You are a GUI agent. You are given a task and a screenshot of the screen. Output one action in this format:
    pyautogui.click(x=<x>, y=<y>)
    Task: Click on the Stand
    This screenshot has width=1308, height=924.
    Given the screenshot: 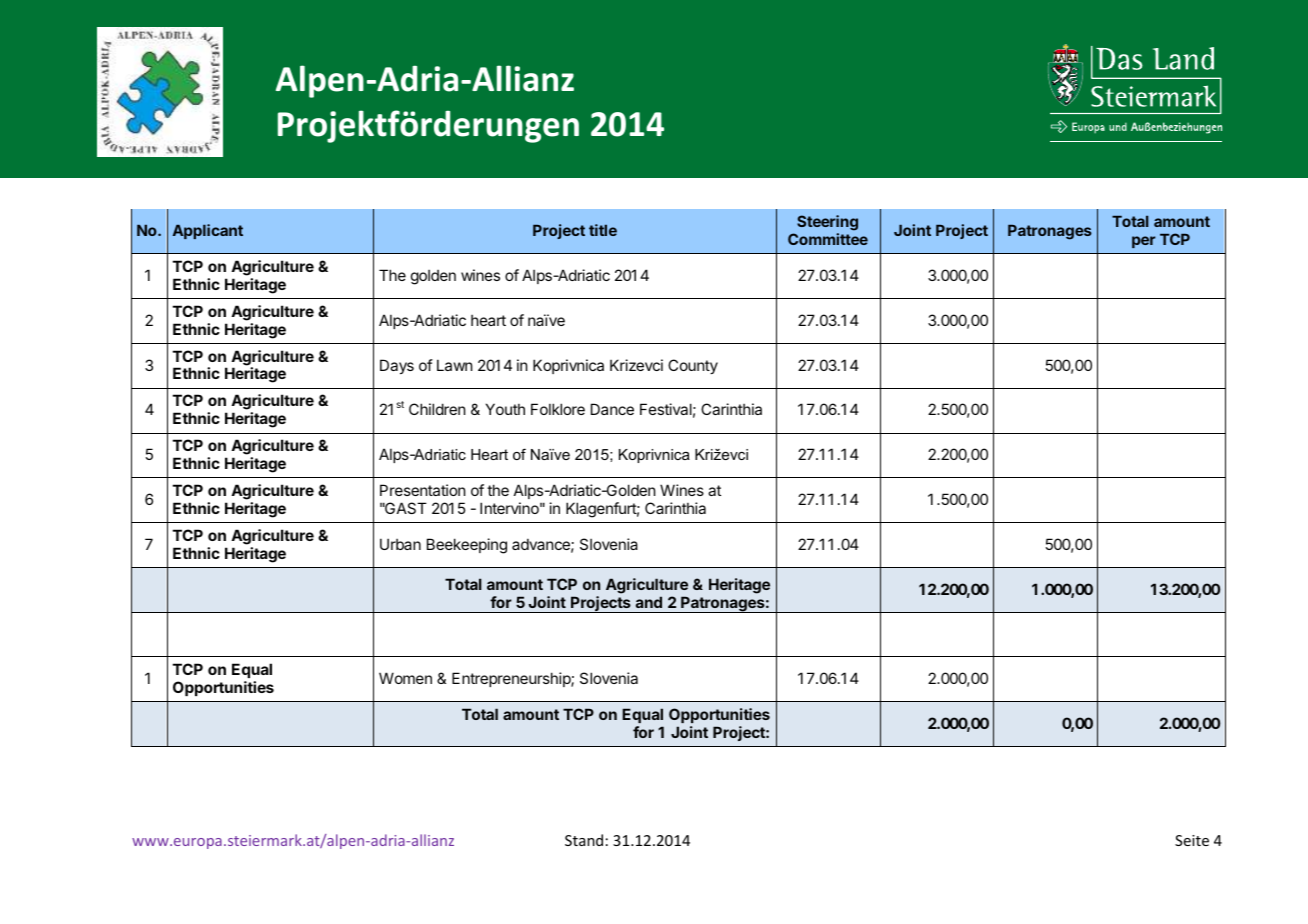 What is the action you would take?
    pyautogui.click(x=584, y=840)
